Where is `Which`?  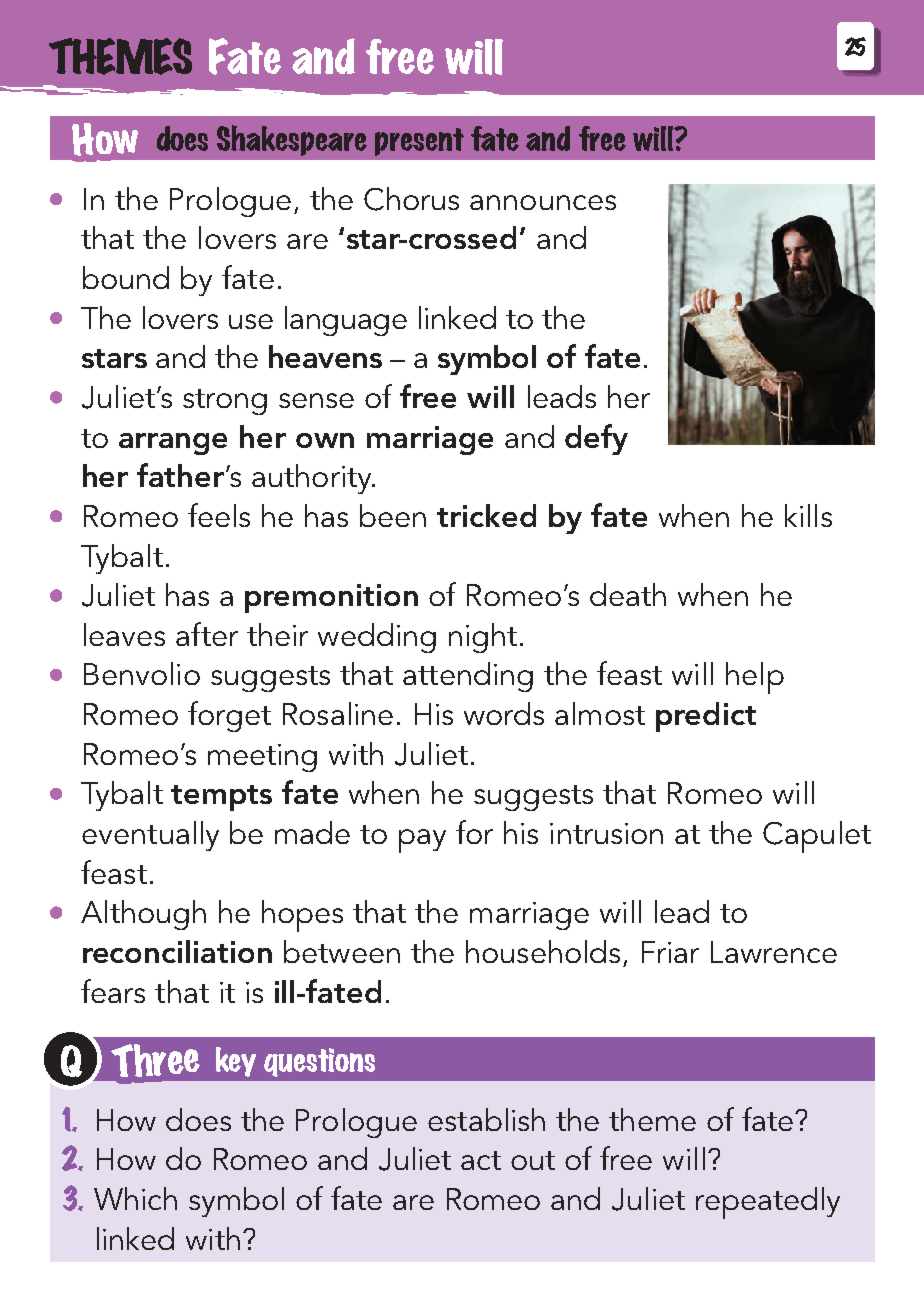 Which is located at coordinates (135, 1198).
